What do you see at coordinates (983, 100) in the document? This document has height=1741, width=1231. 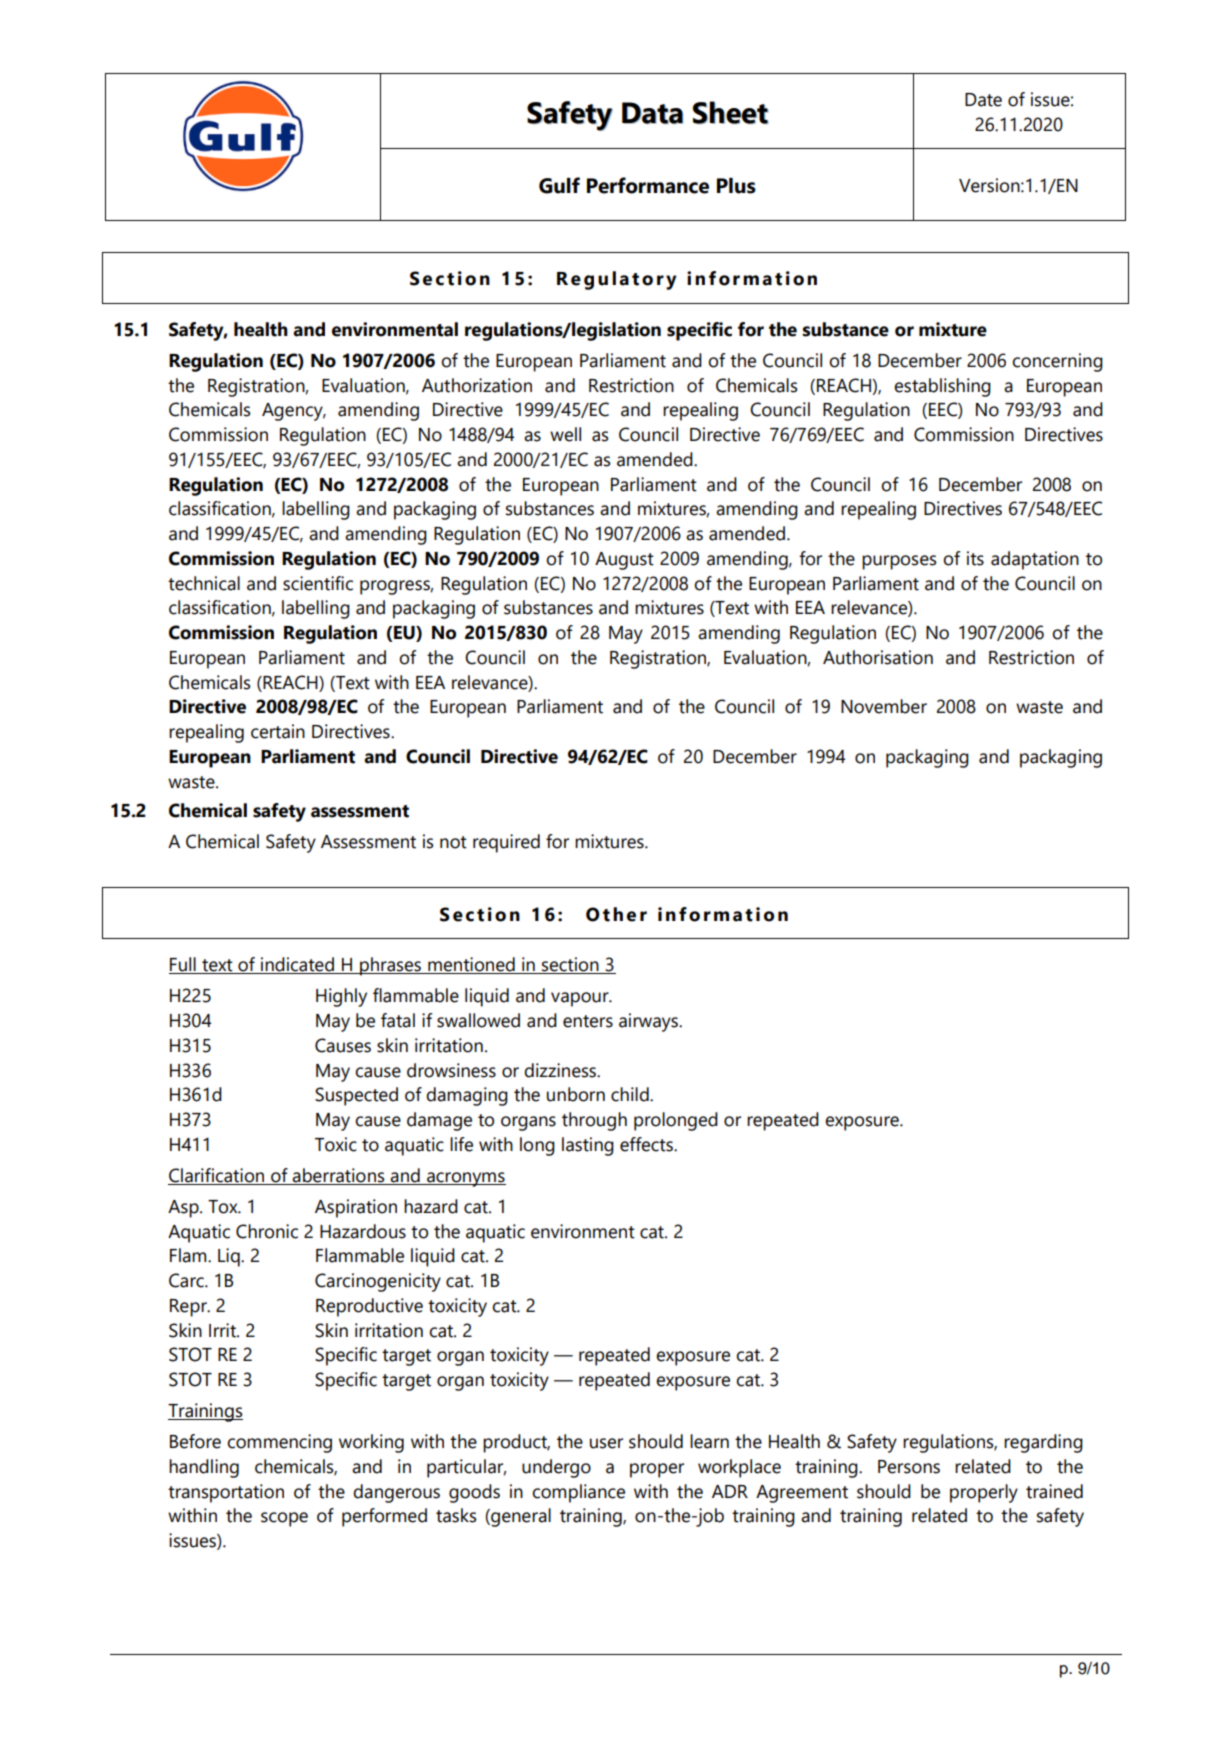 I see `Date` at bounding box center [983, 100].
